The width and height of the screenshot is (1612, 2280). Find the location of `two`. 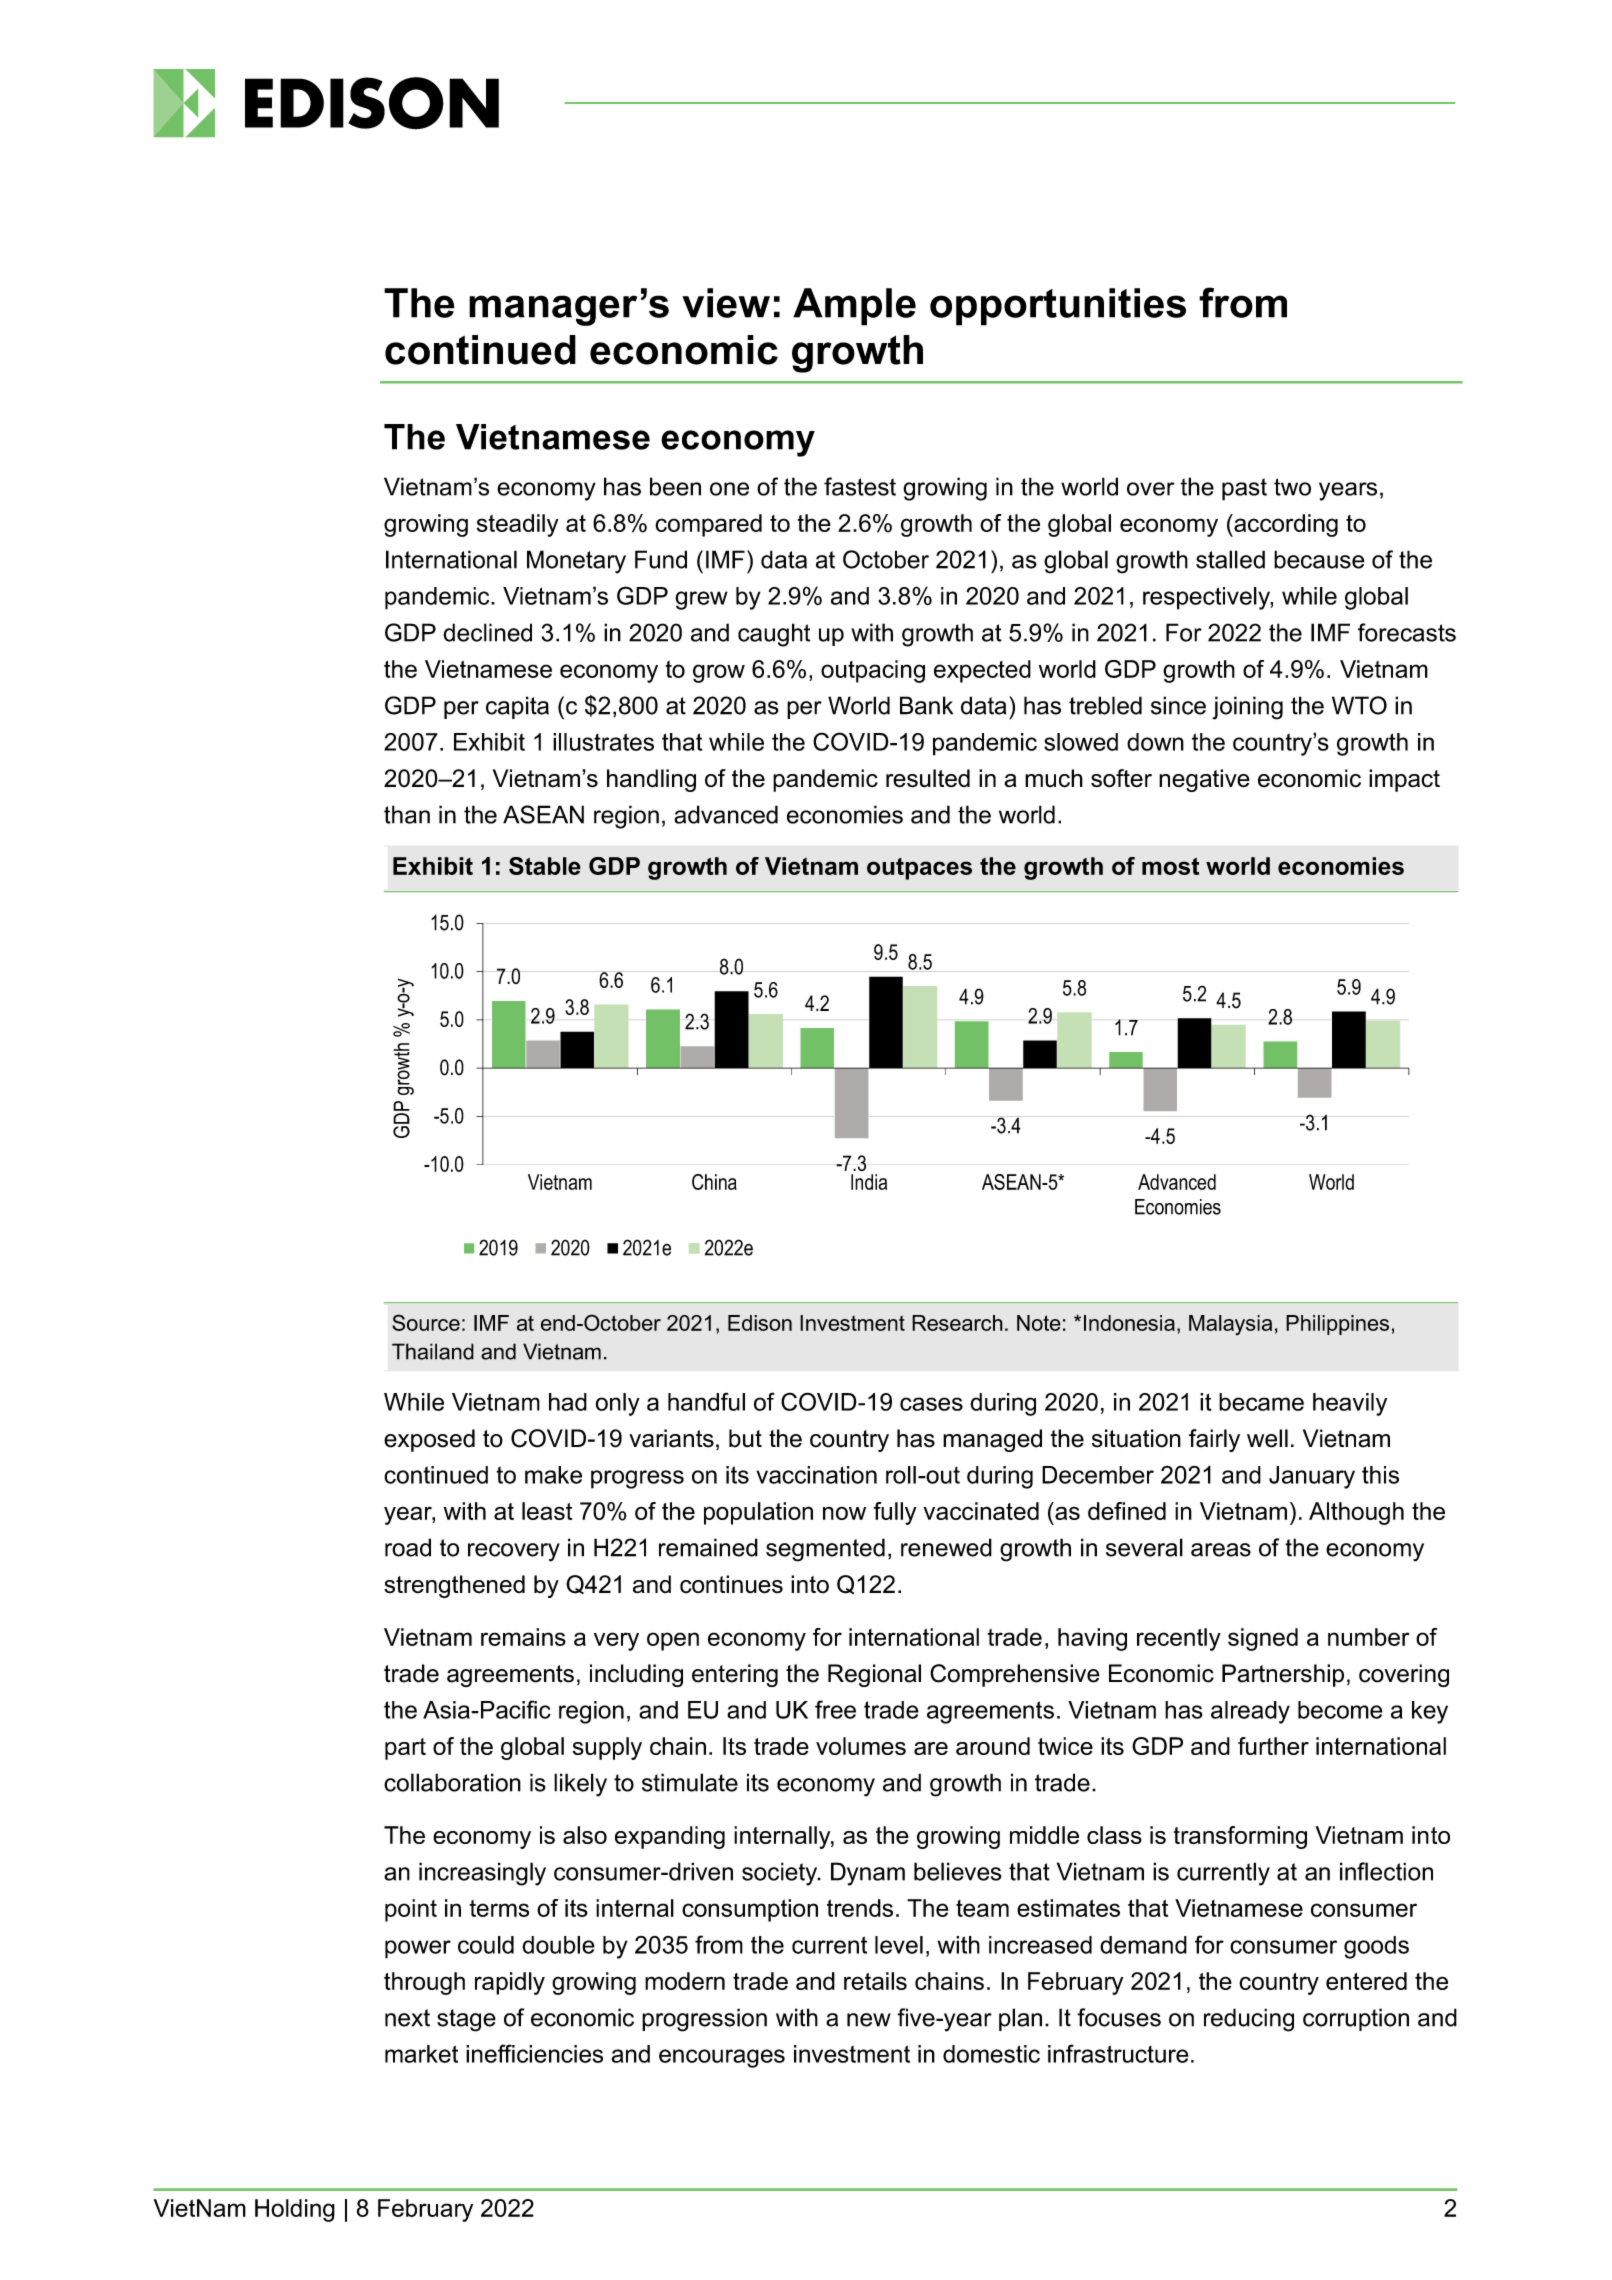

two is located at coordinates (1292, 487).
